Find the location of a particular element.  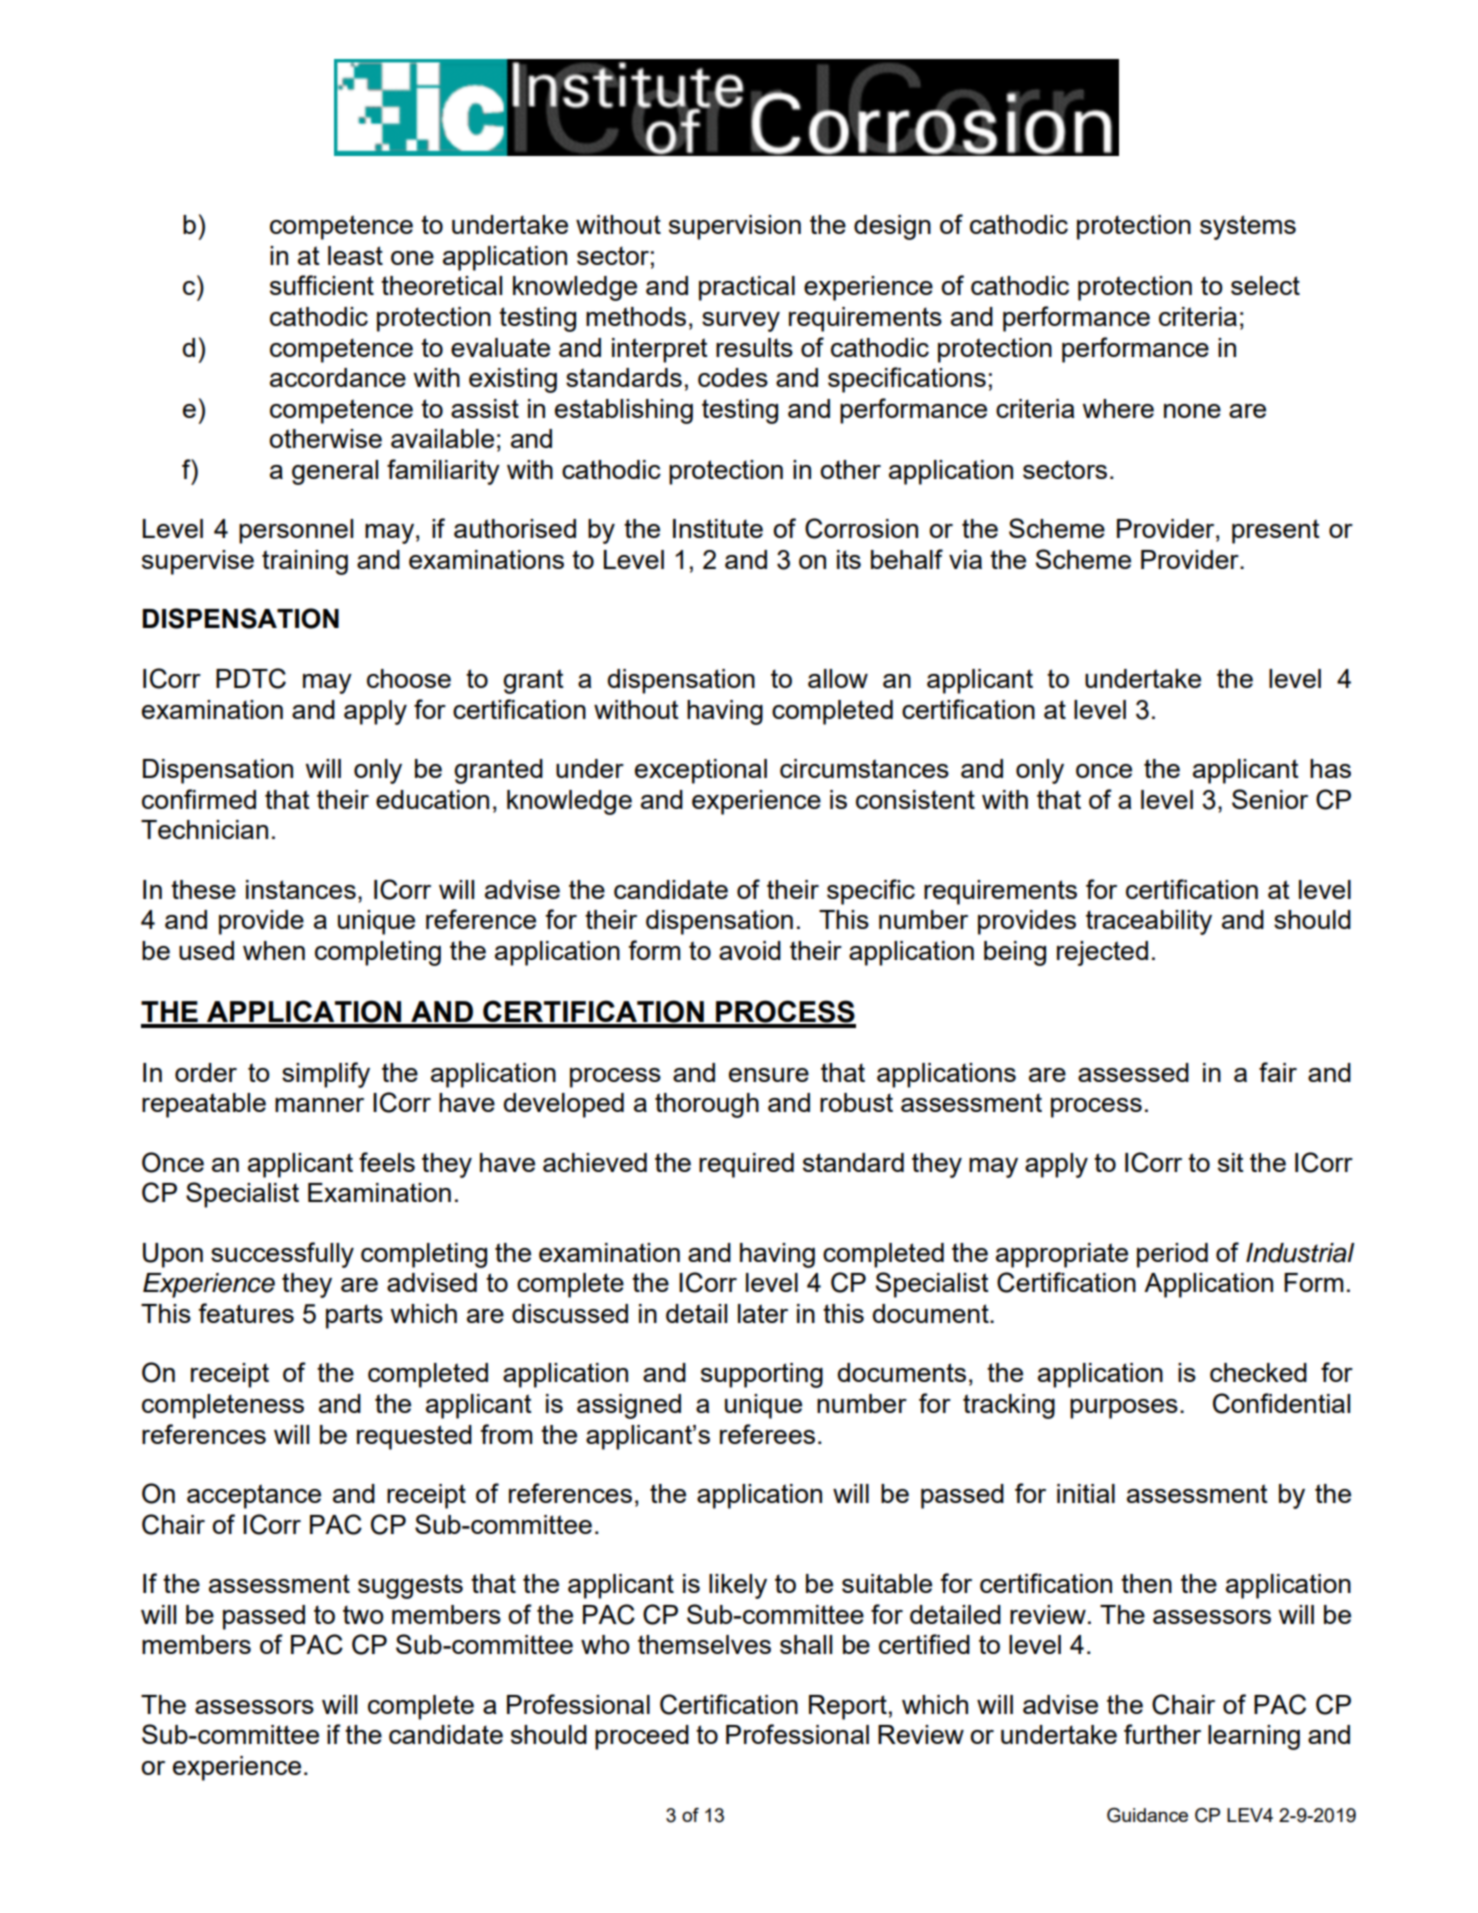

supporting is located at coordinates (762, 1375).
